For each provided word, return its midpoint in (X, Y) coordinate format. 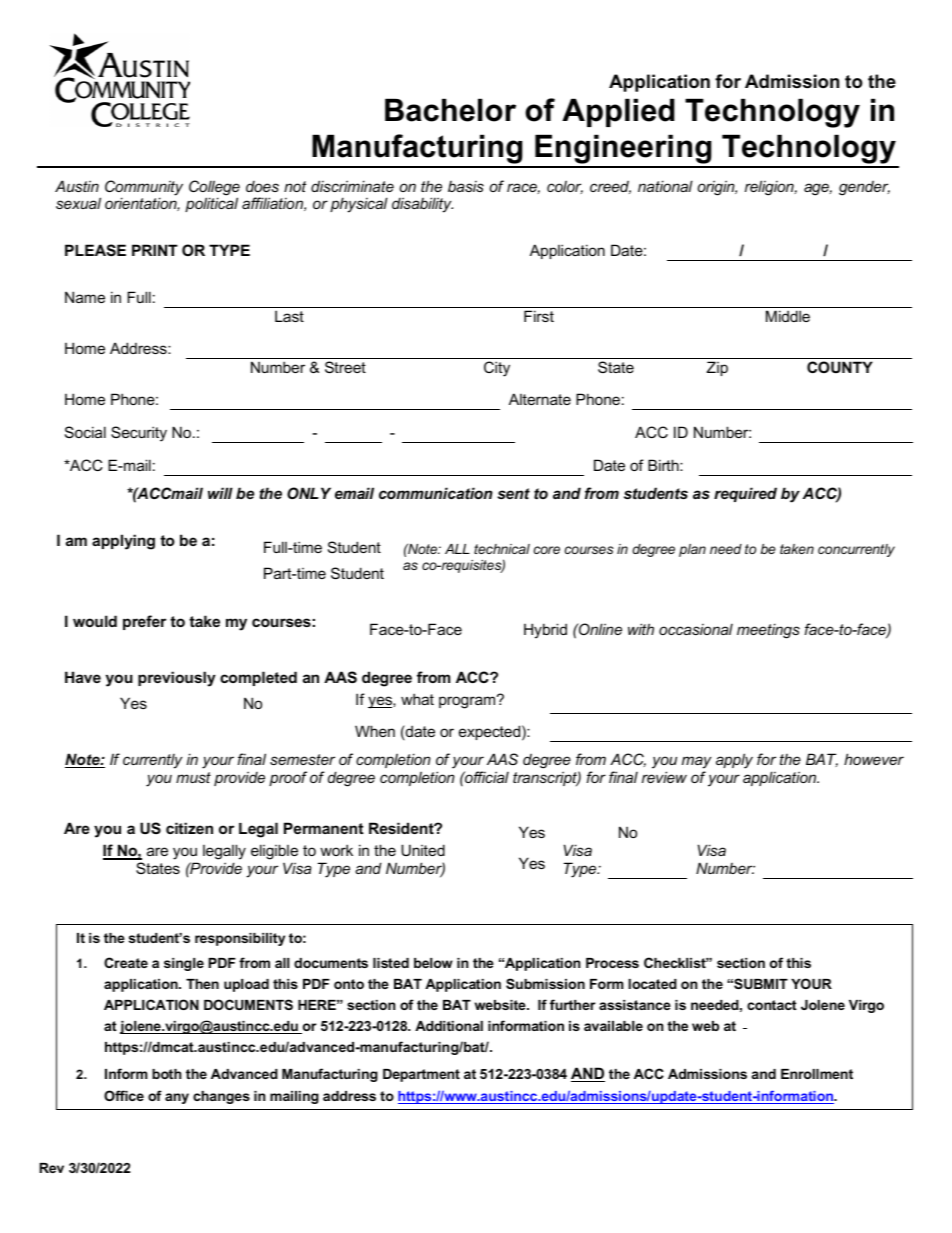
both (167, 1074)
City (497, 369)
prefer (144, 622)
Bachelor (450, 110)
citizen (189, 828)
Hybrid (545, 631)
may (697, 762)
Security (139, 434)
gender (864, 188)
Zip (717, 368)
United (423, 850)
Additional (449, 1026)
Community (144, 189)
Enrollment (817, 1074)
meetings (768, 631)
